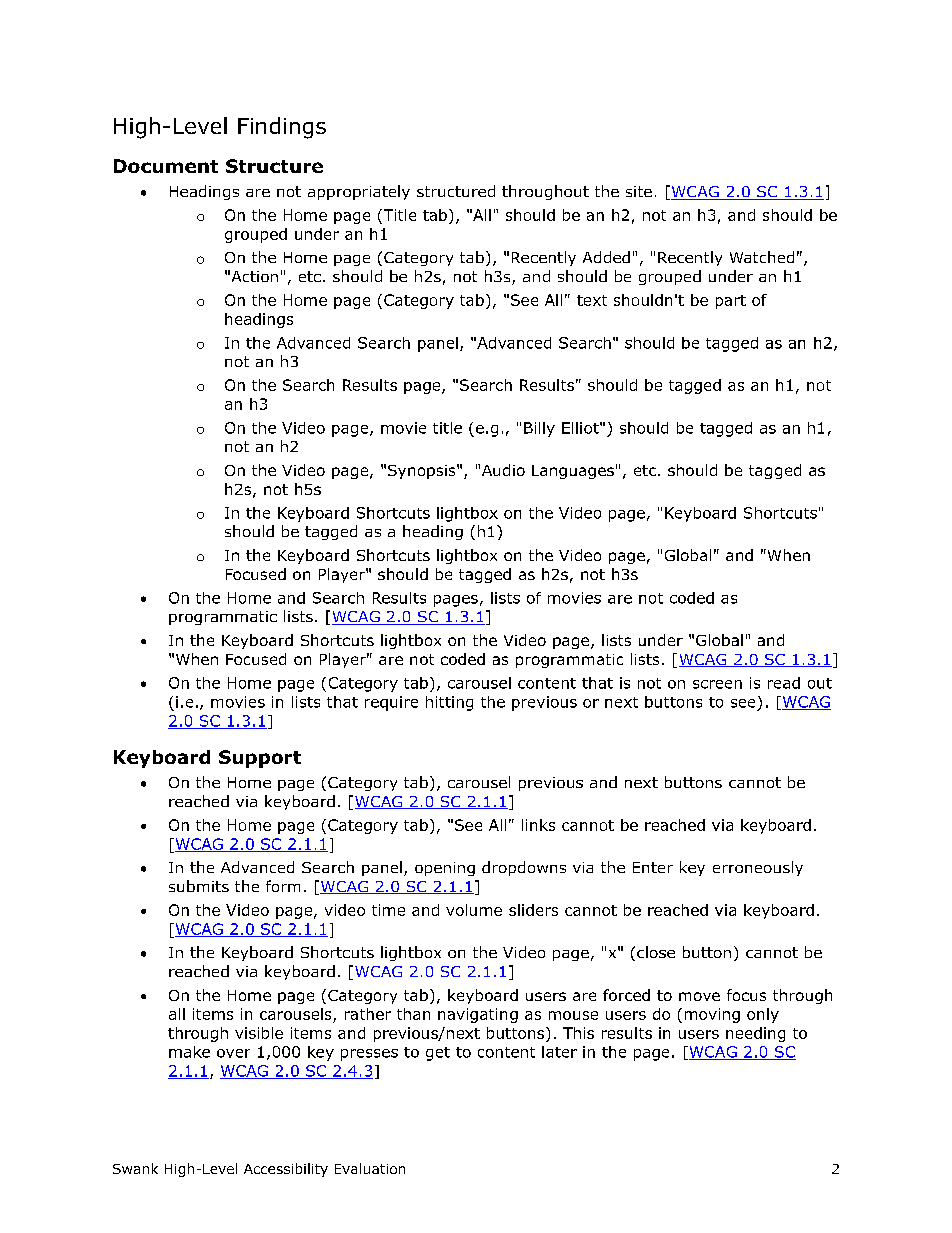 This document has width=952, height=1233. What do you see at coordinates (758, 868) in the document?
I see `erroneously` at bounding box center [758, 868].
